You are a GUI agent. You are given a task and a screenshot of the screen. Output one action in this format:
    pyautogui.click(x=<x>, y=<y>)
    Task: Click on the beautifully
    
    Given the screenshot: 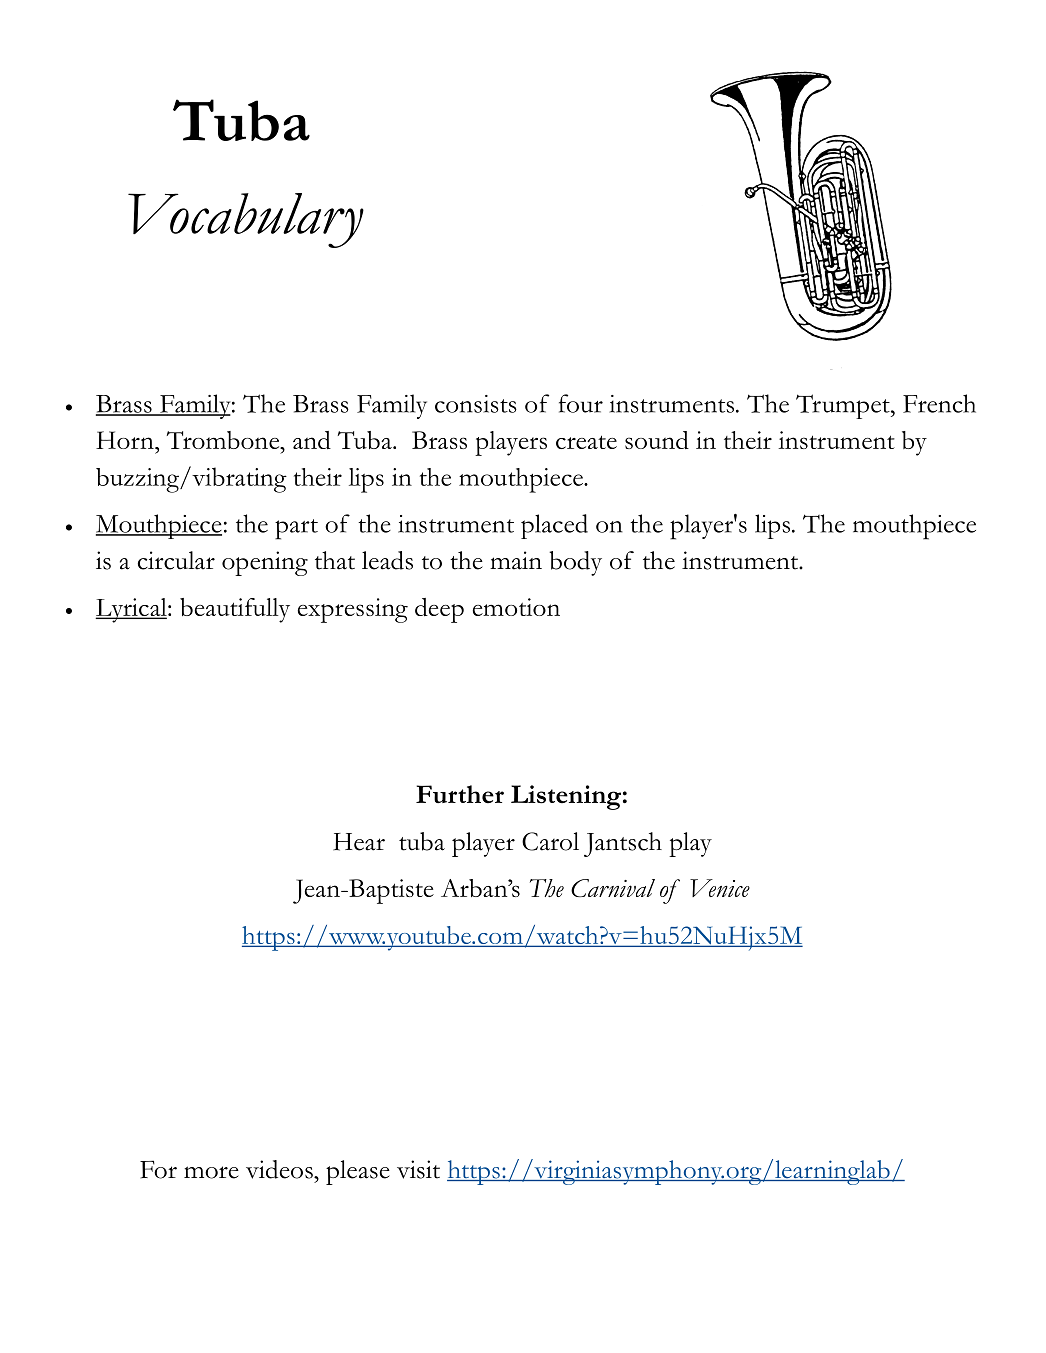 What is the action you would take?
    pyautogui.click(x=235, y=610)
